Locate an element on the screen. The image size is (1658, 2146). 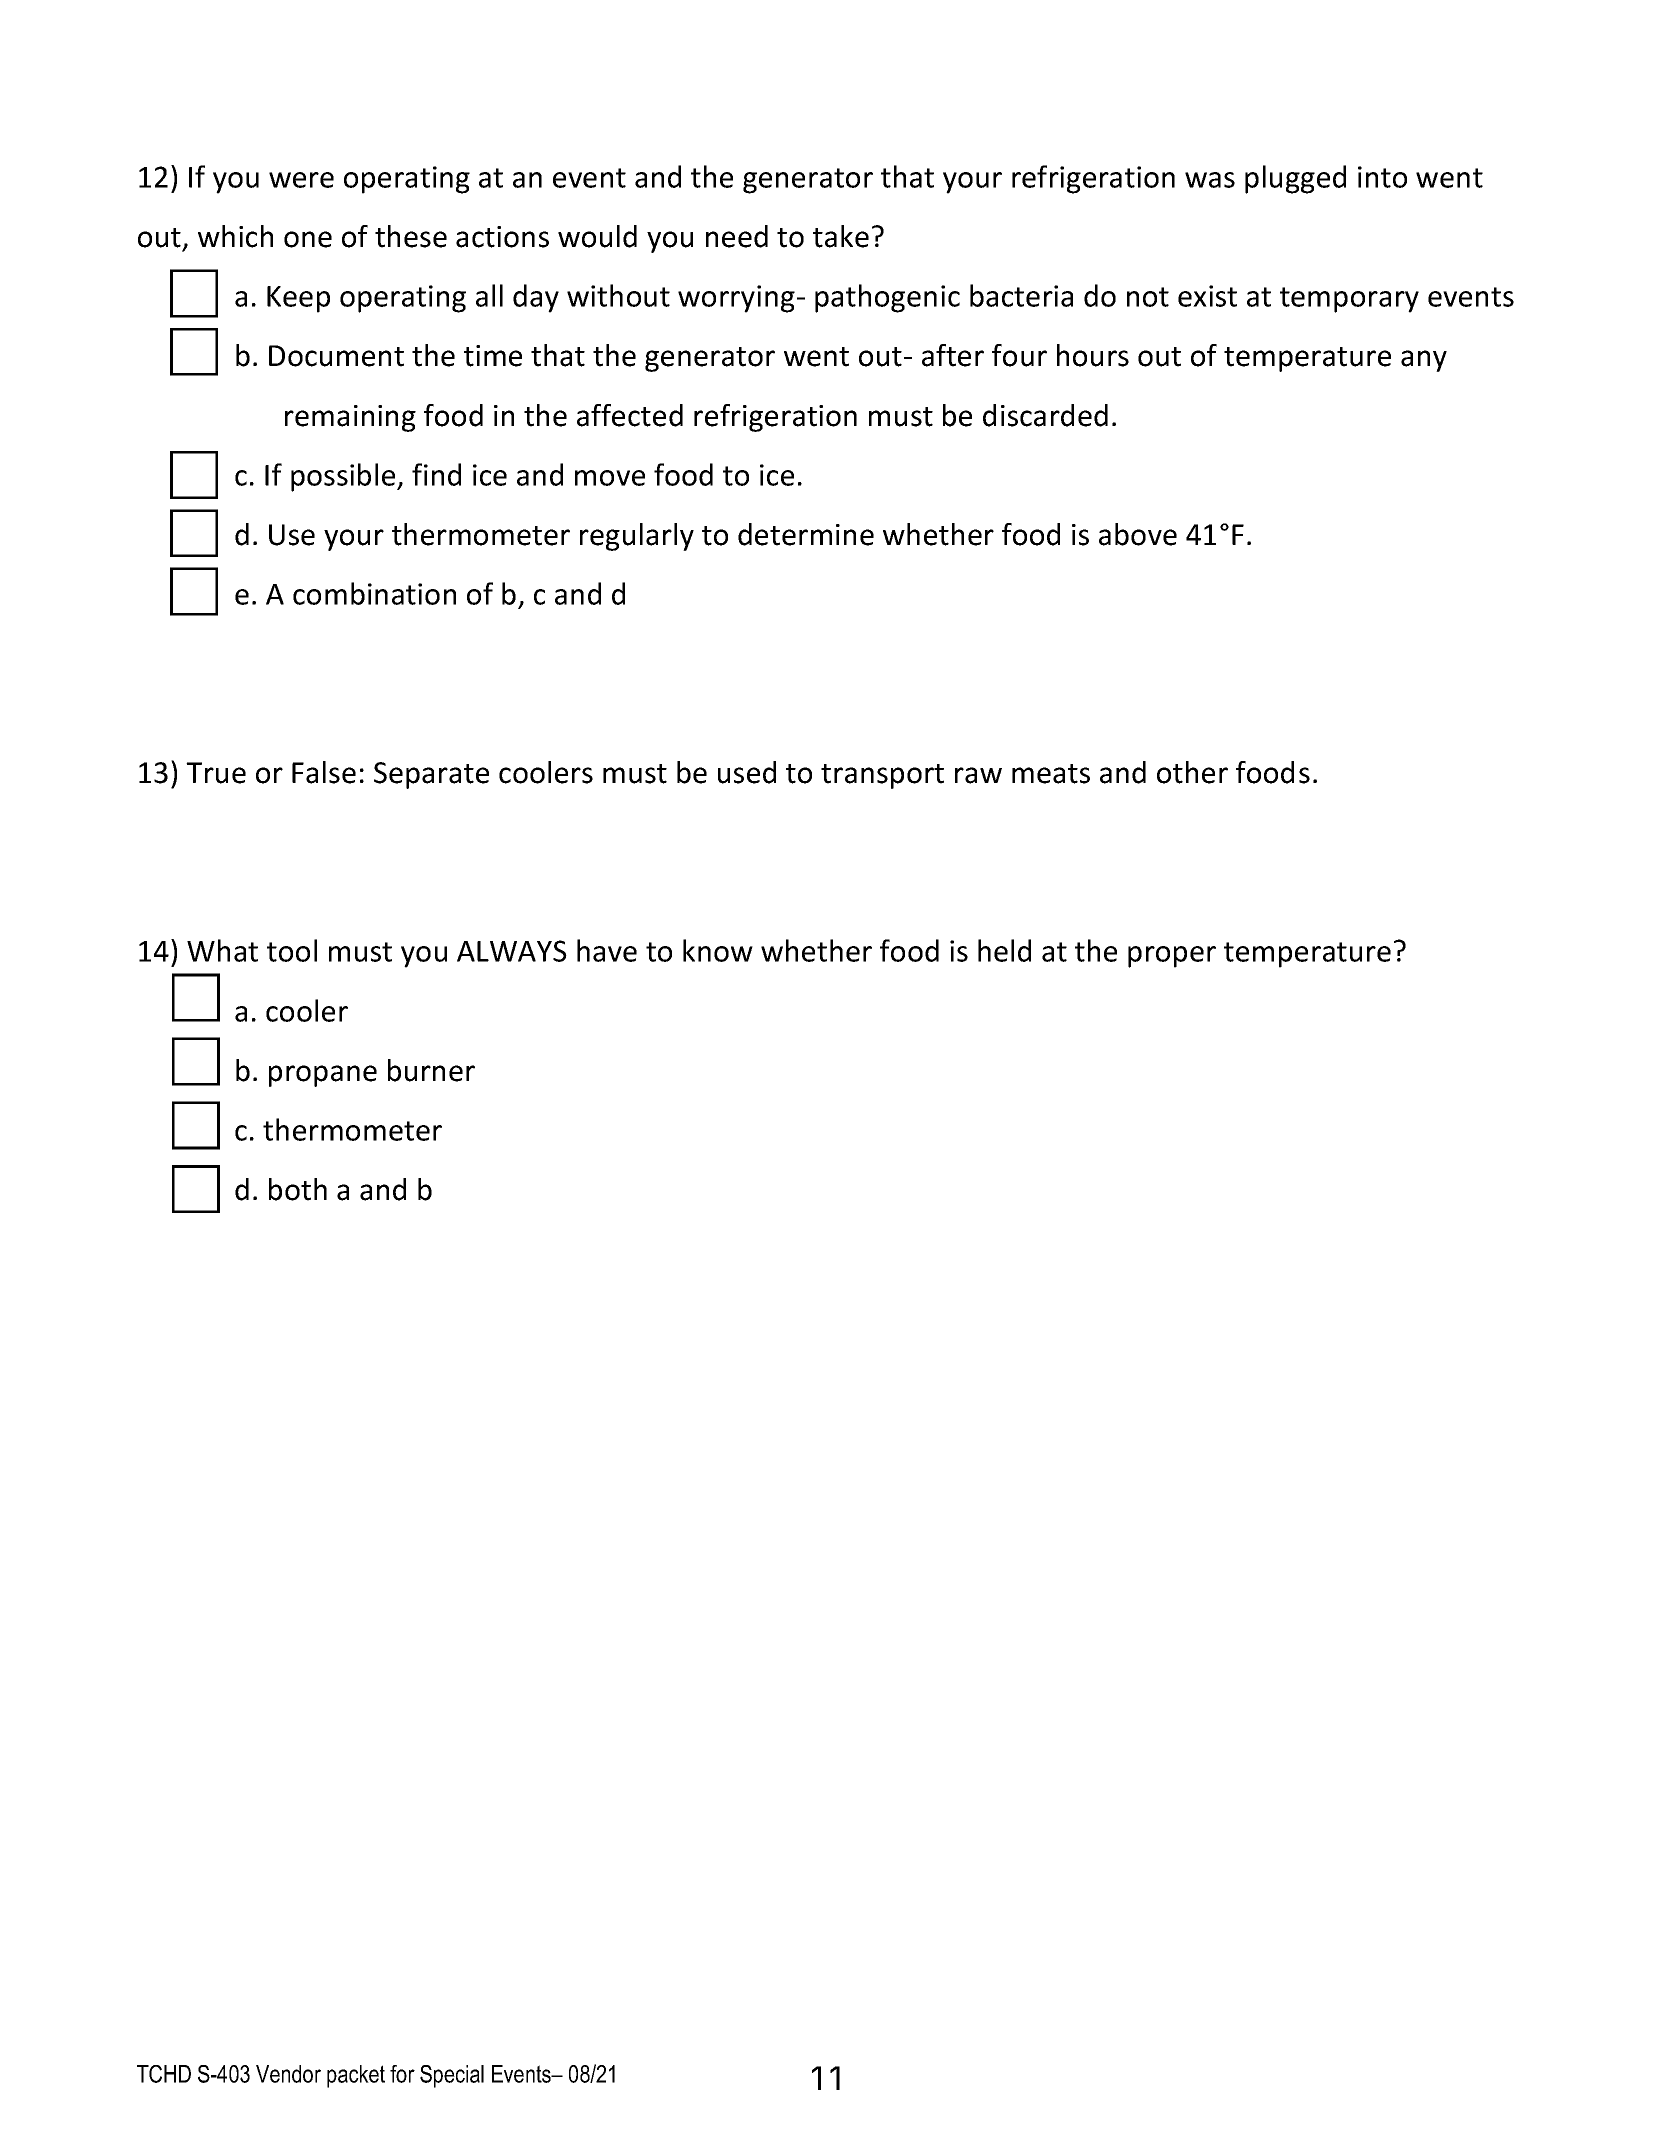
plugged is located at coordinates (1295, 179).
